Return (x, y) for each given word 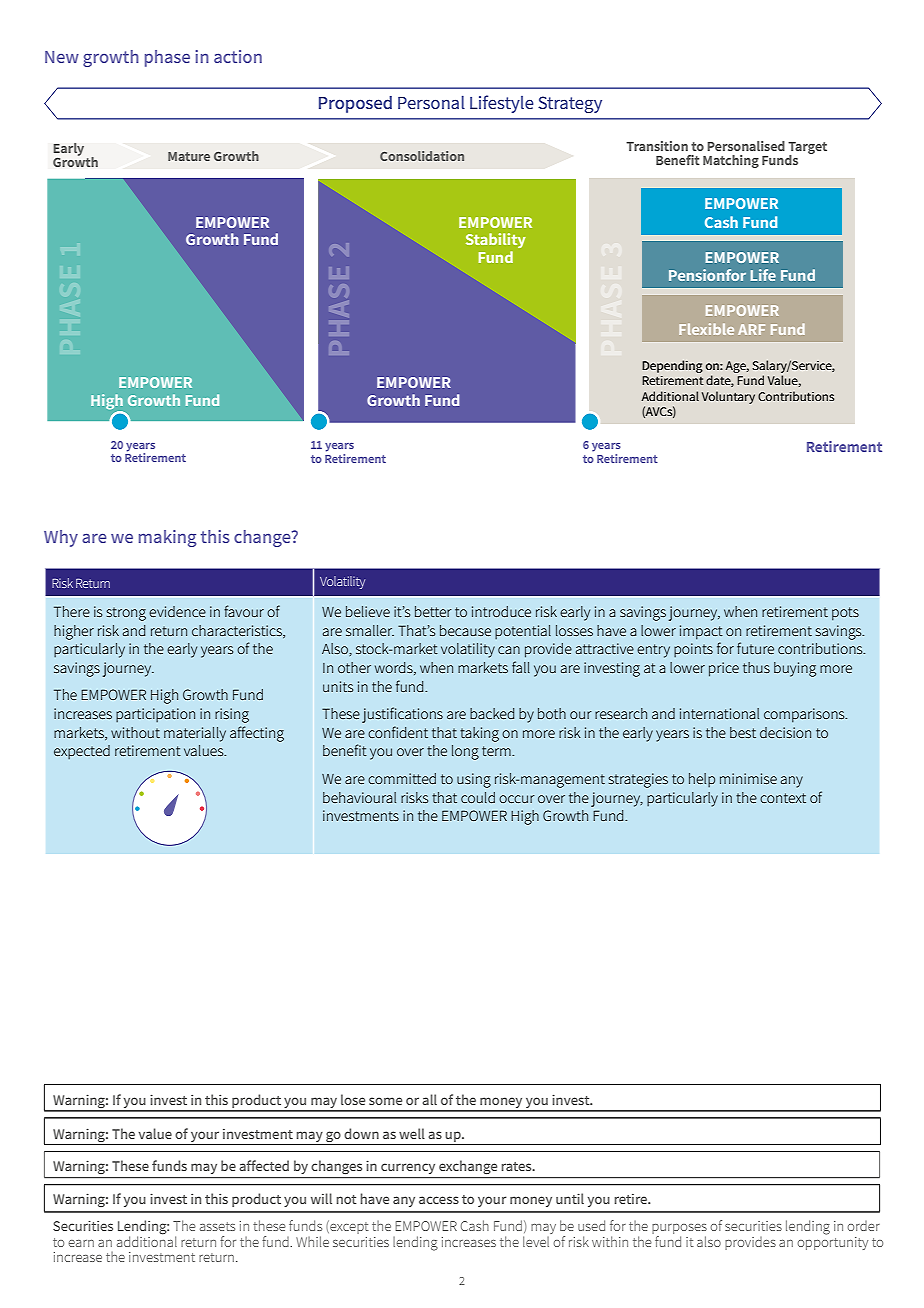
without (135, 732)
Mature (189, 156)
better (433, 611)
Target (807, 149)
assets (217, 1226)
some (385, 1101)
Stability (496, 240)
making (167, 538)
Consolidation (422, 156)
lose (353, 1099)
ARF (751, 329)
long (465, 752)
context (783, 798)
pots (845, 614)
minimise (748, 778)
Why (61, 538)
